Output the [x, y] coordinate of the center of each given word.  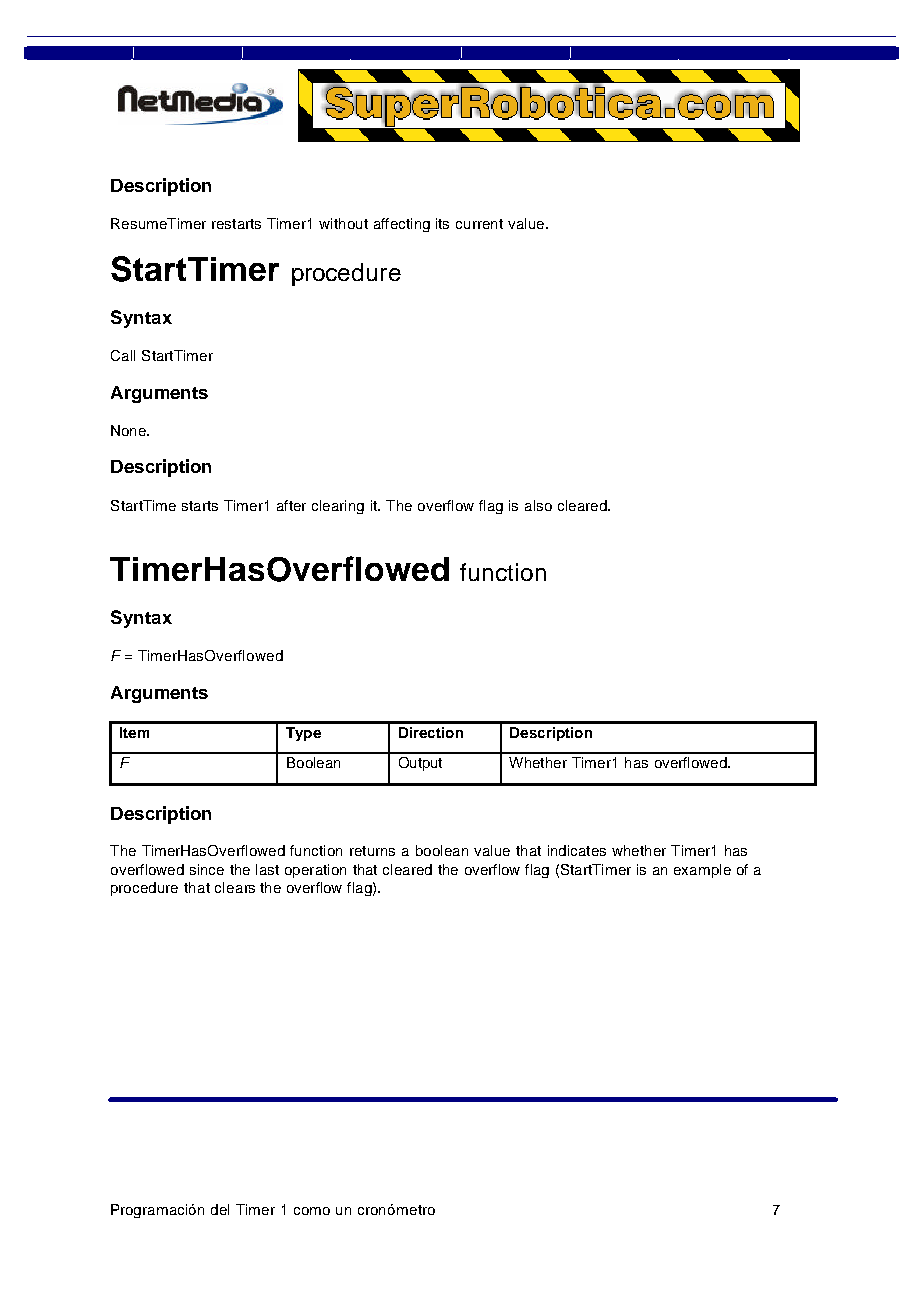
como [312, 1211]
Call [123, 355]
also [538, 505]
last [267, 869]
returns [372, 851]
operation [315, 871]
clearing [338, 507]
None [129, 430]
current [479, 224]
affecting [402, 225]
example [702, 871]
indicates [577, 850]
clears [235, 887]
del [220, 1209]
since [207, 869]
